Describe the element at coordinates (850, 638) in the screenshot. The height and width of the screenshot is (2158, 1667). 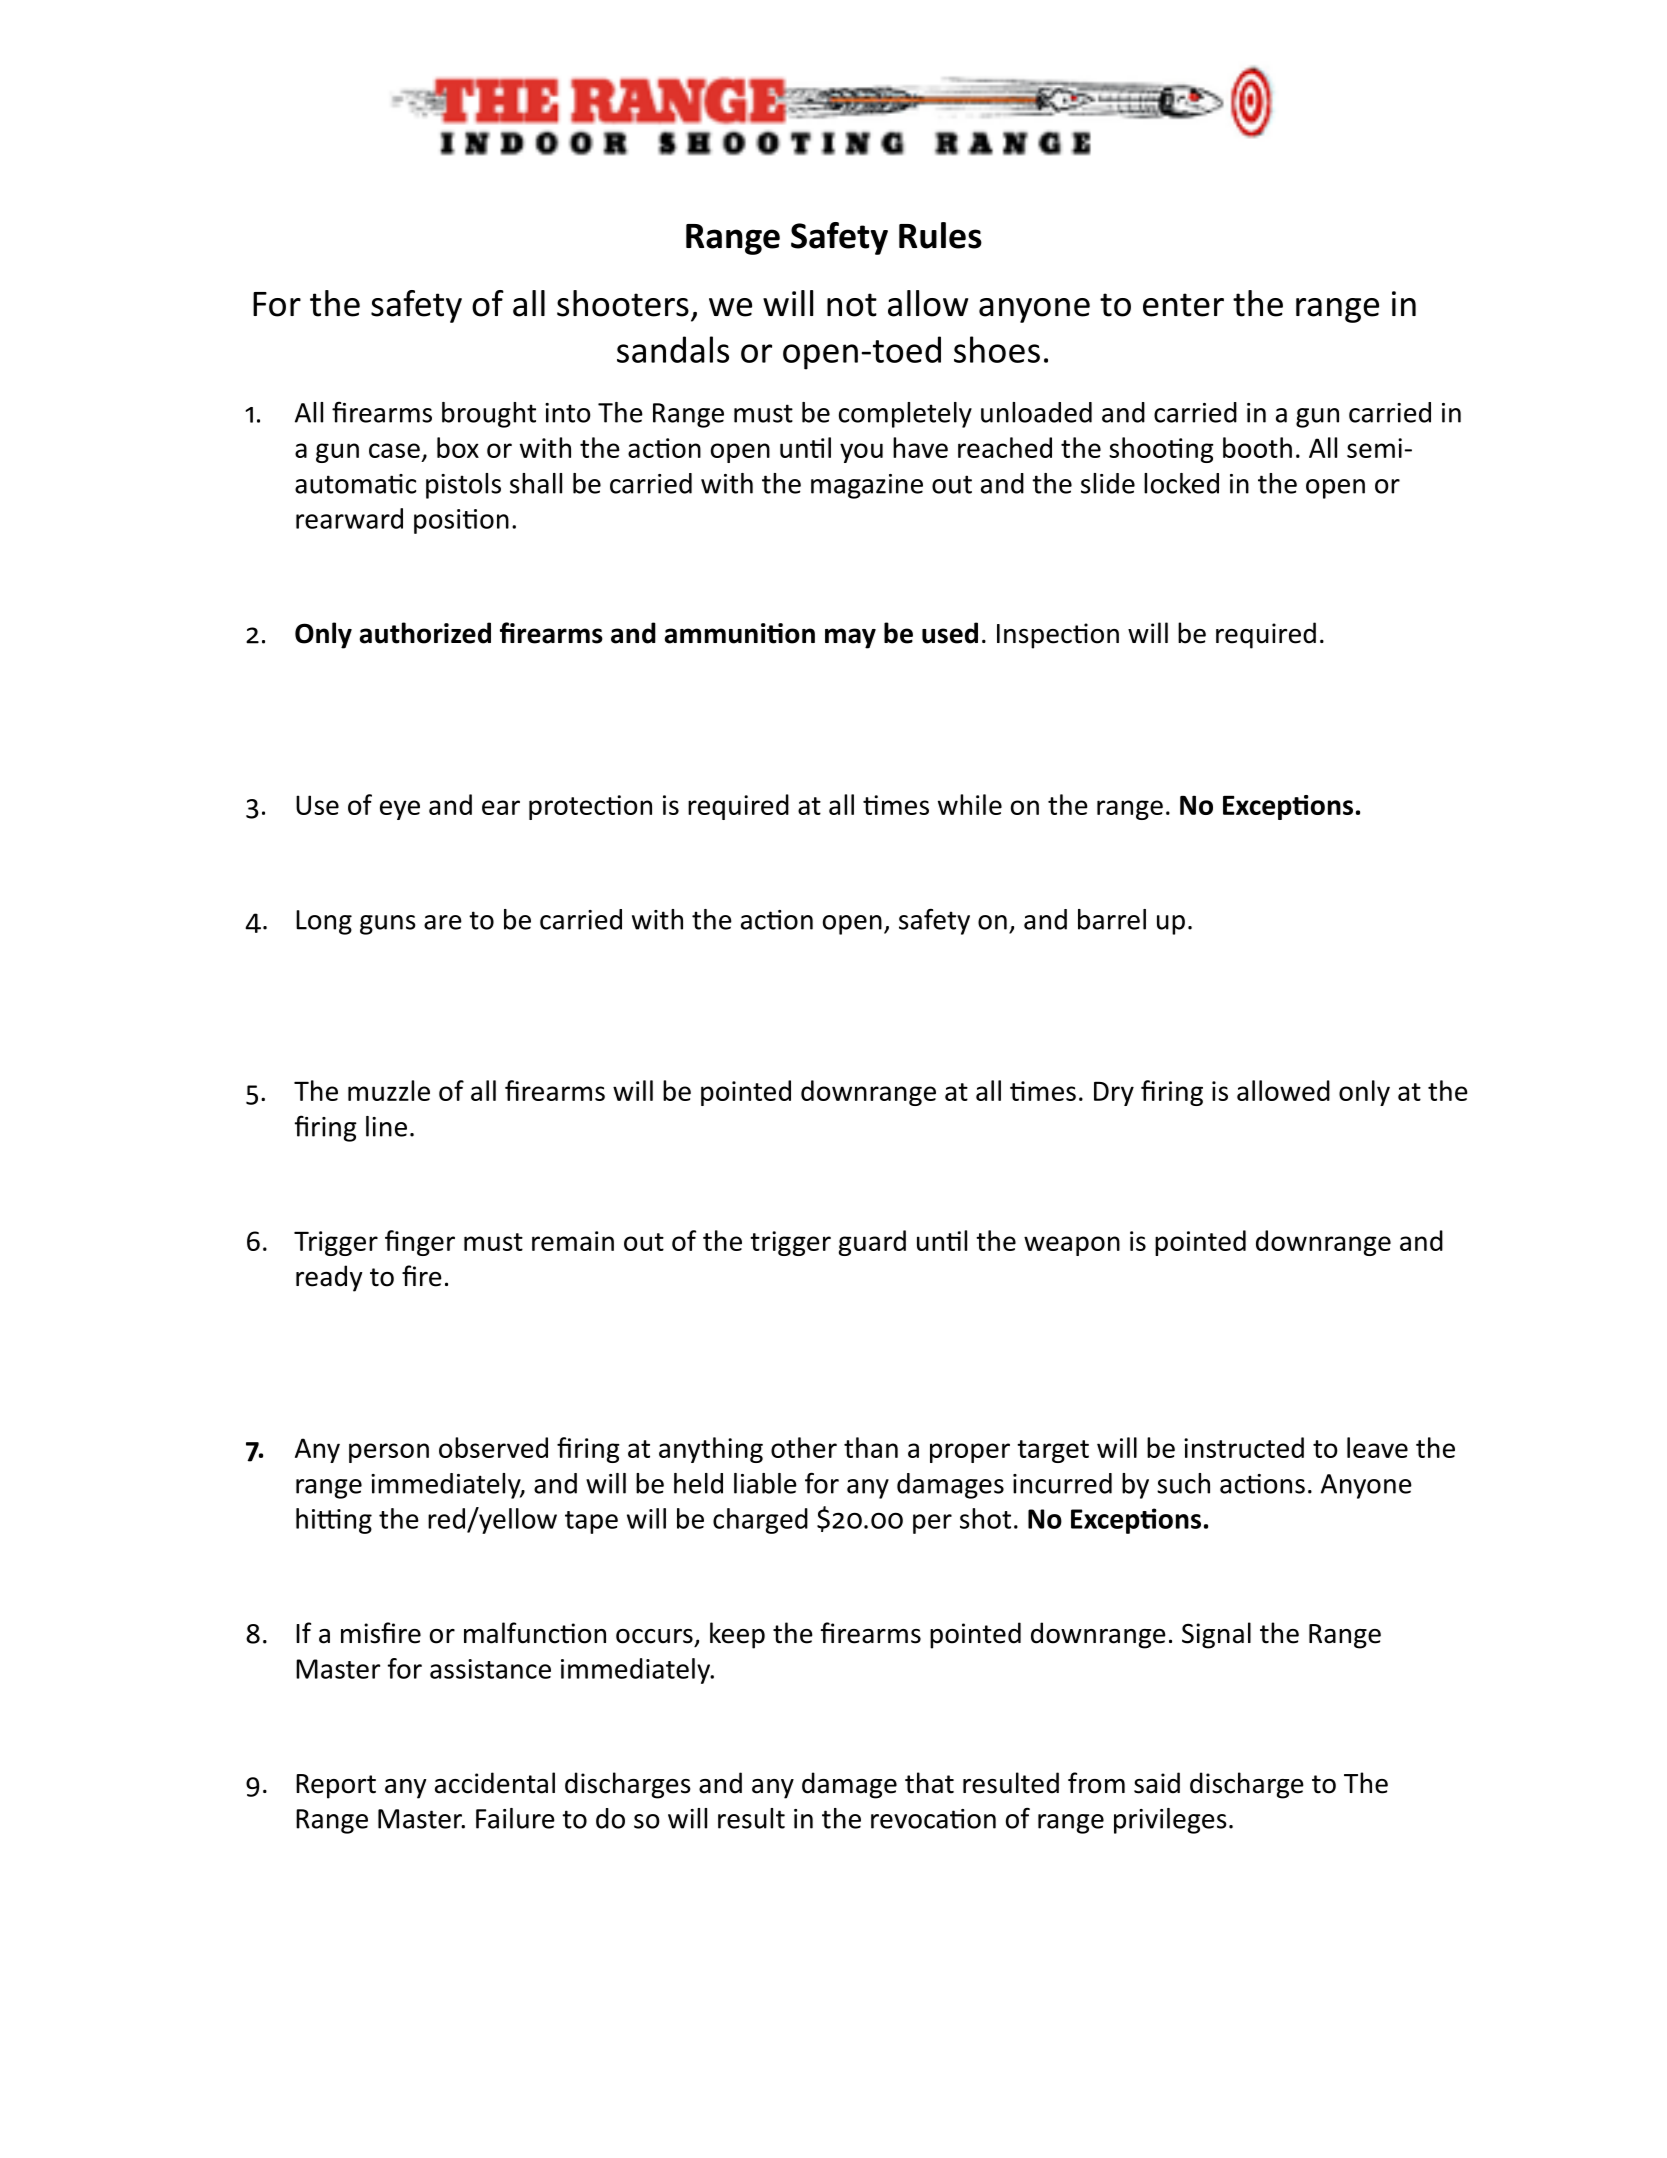
I see `may` at that location.
